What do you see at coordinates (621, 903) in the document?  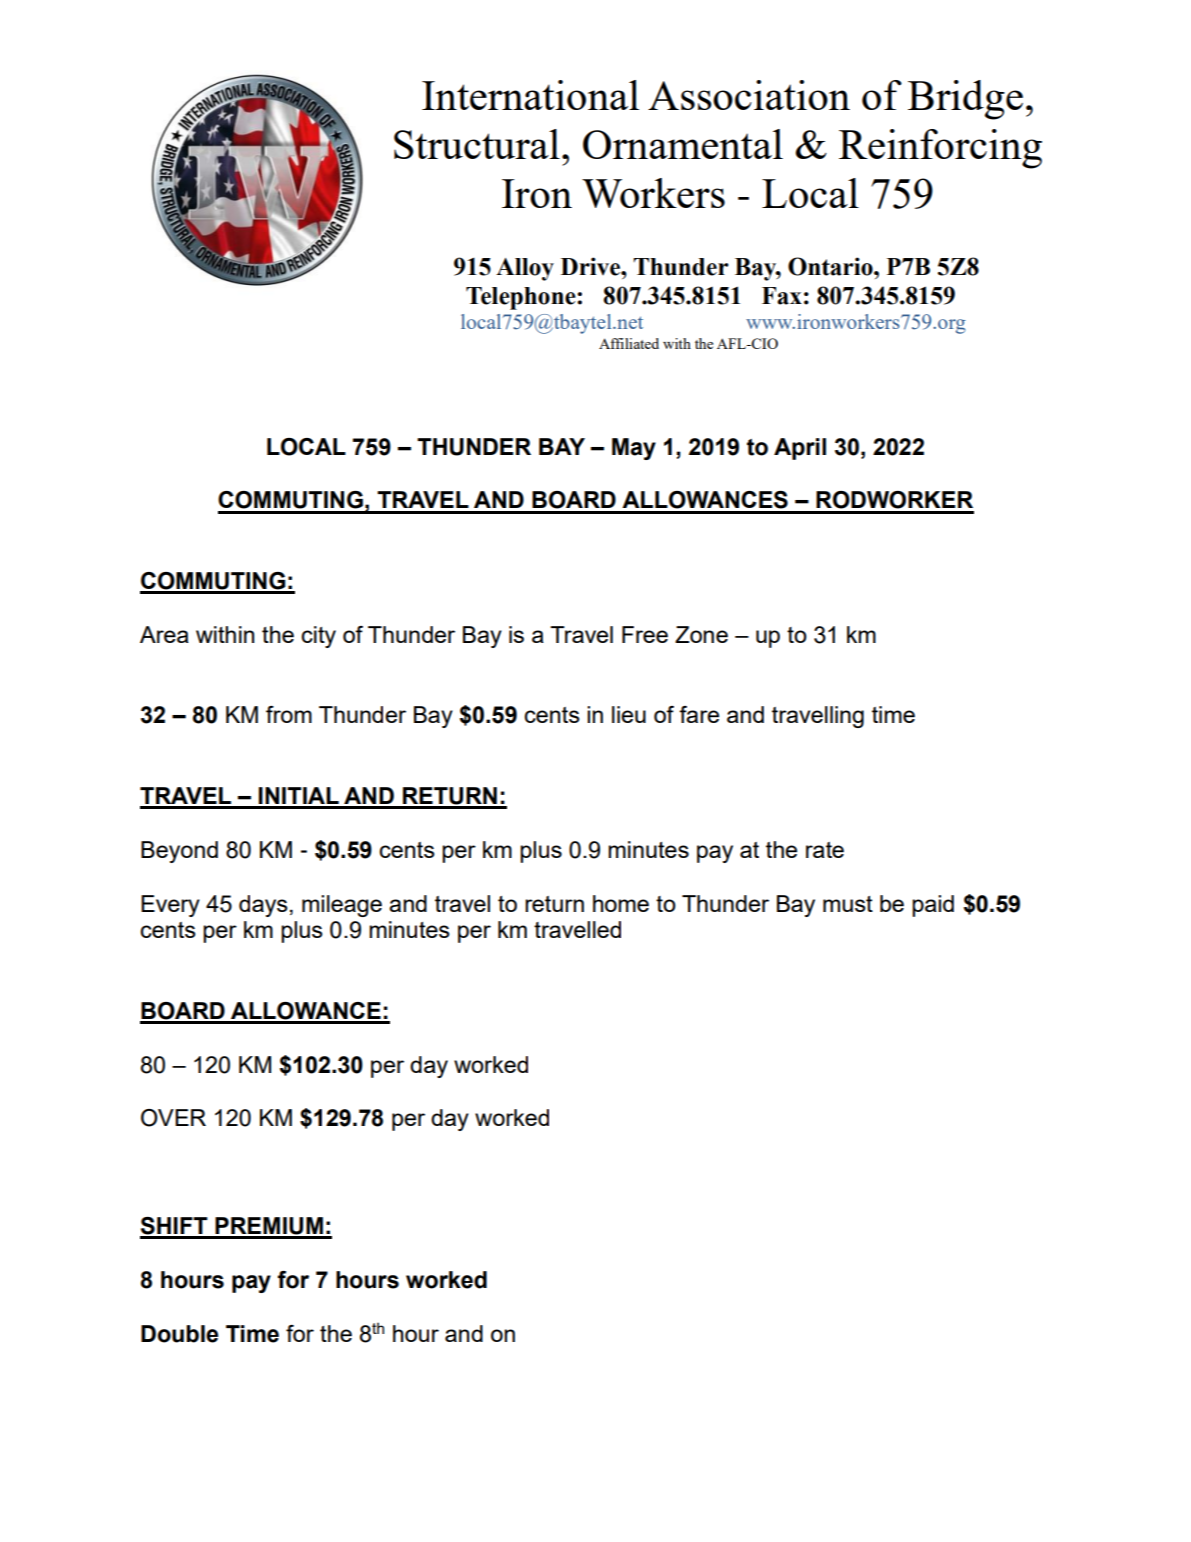 I see `home` at bounding box center [621, 903].
